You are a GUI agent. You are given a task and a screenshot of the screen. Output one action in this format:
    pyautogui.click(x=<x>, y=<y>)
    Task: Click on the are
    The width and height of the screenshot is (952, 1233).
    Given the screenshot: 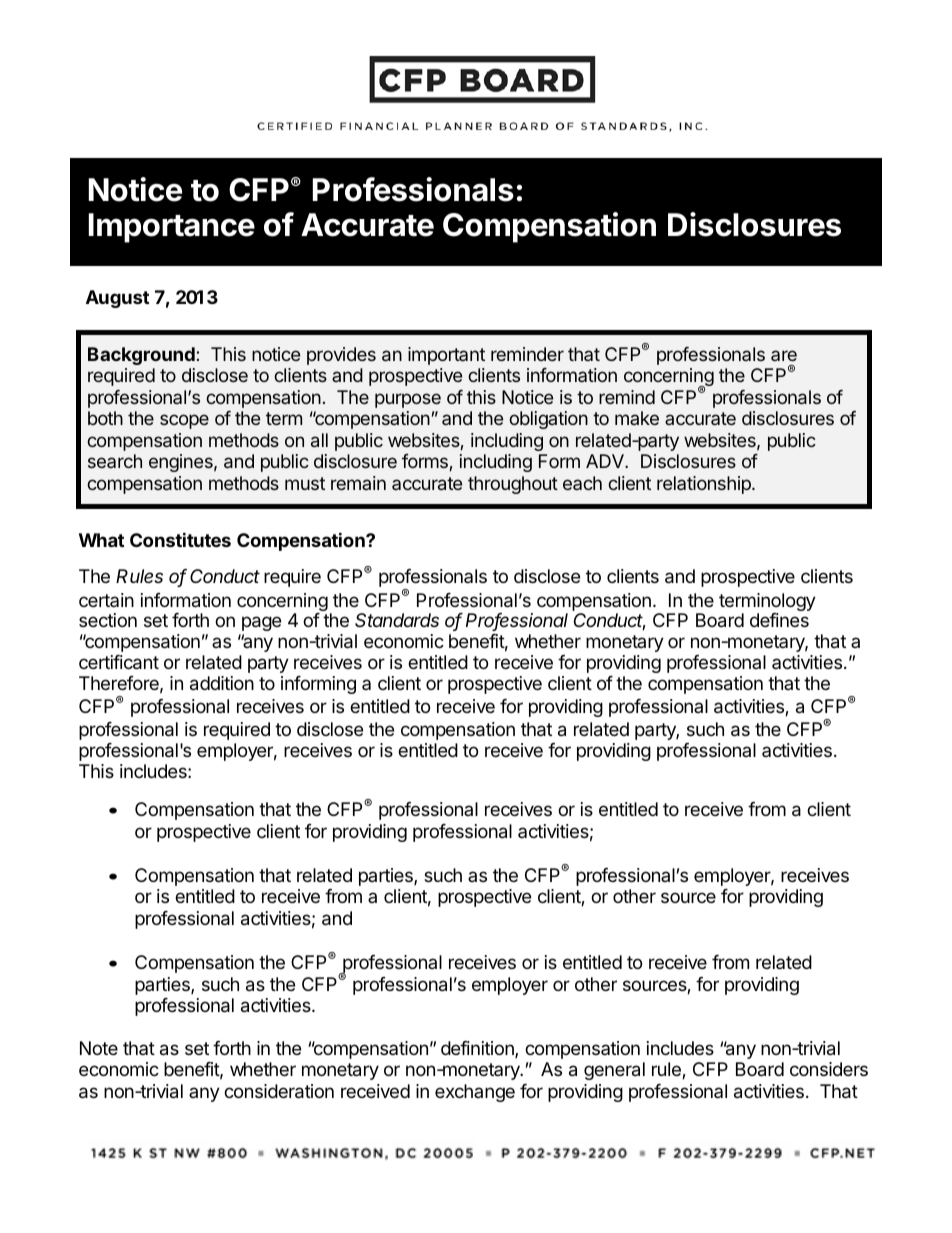 What is the action you would take?
    pyautogui.click(x=784, y=355)
